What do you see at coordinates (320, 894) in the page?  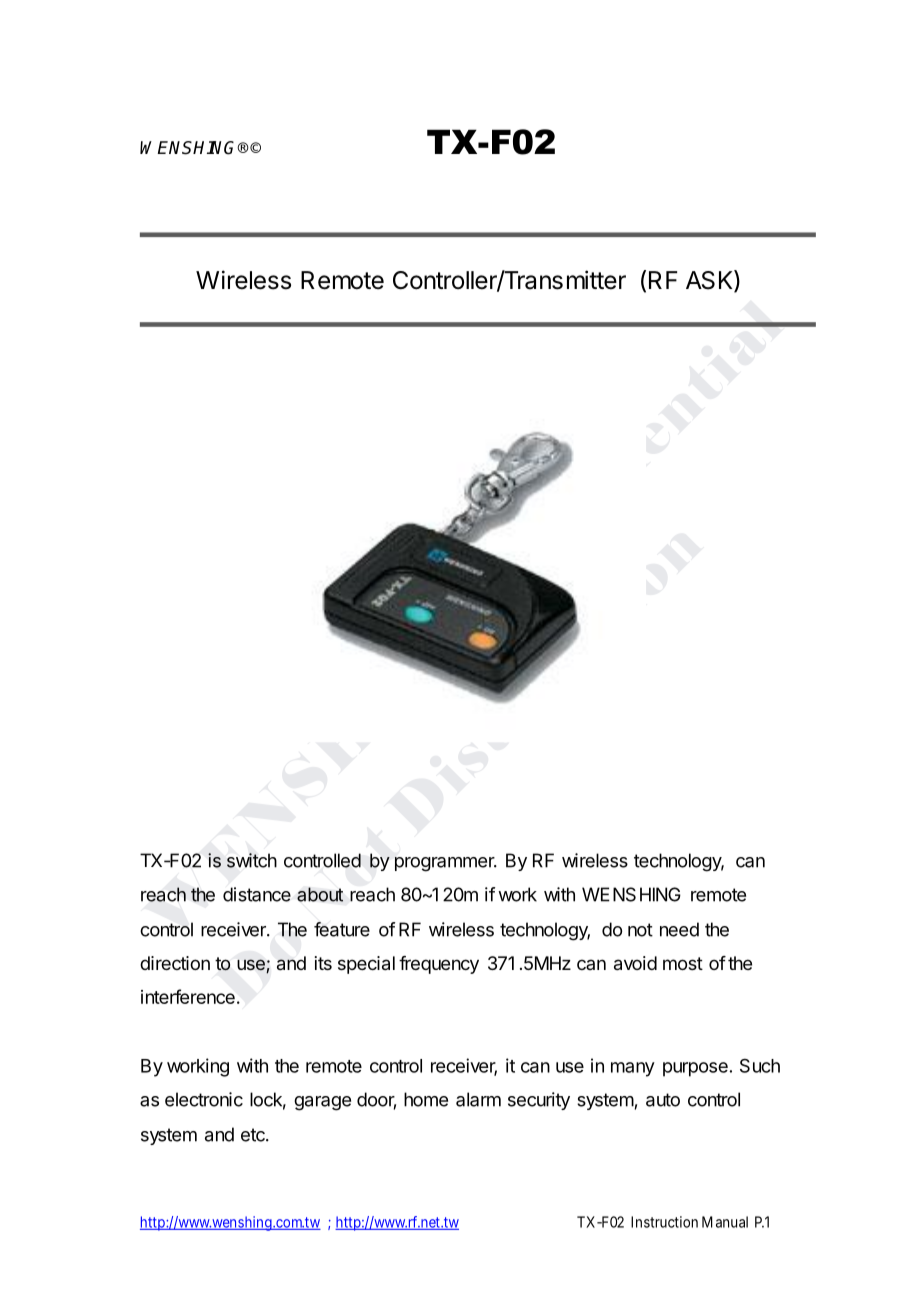 I see `about` at bounding box center [320, 894].
